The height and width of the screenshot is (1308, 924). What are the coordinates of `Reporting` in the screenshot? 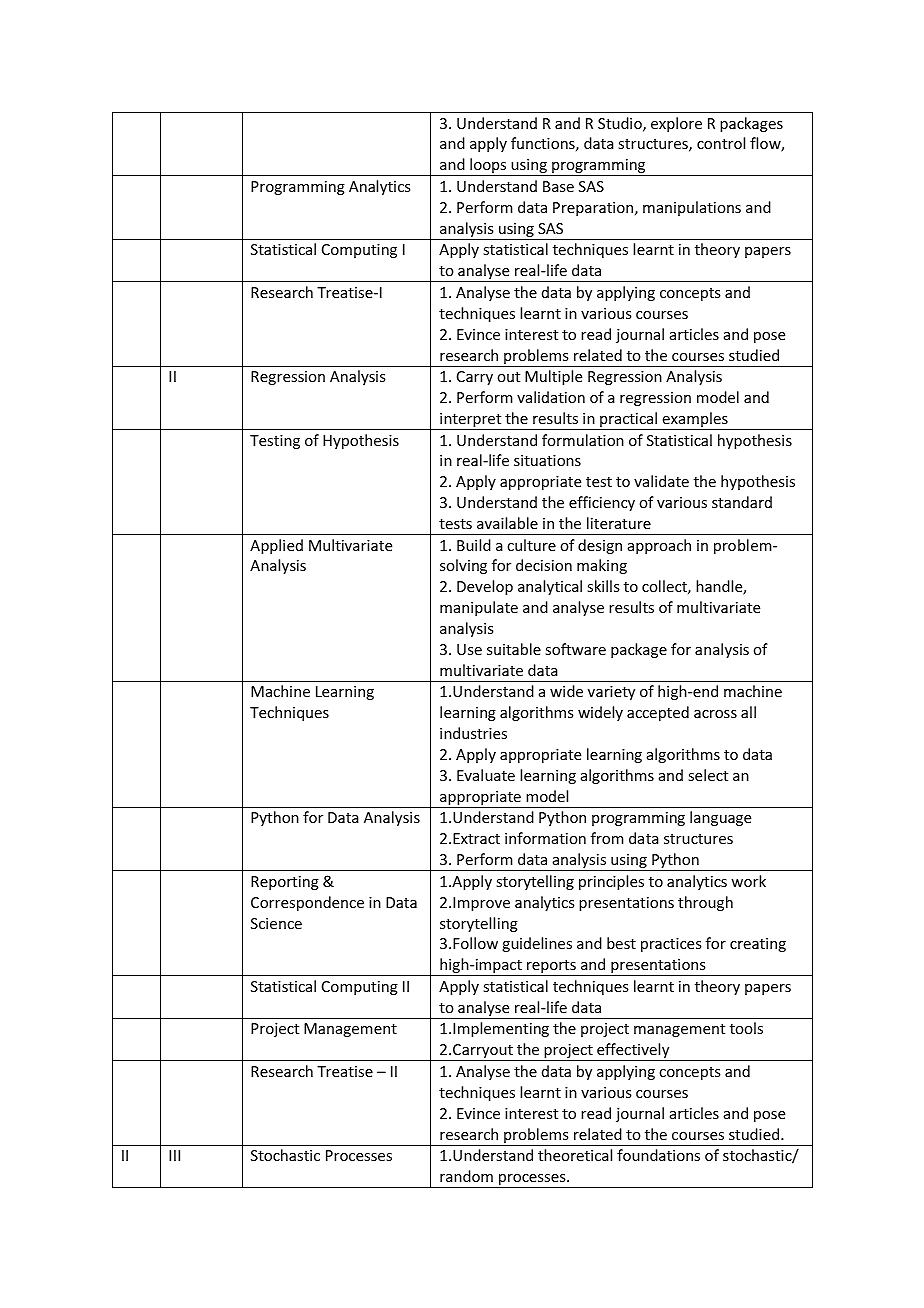 It's located at (285, 883).
